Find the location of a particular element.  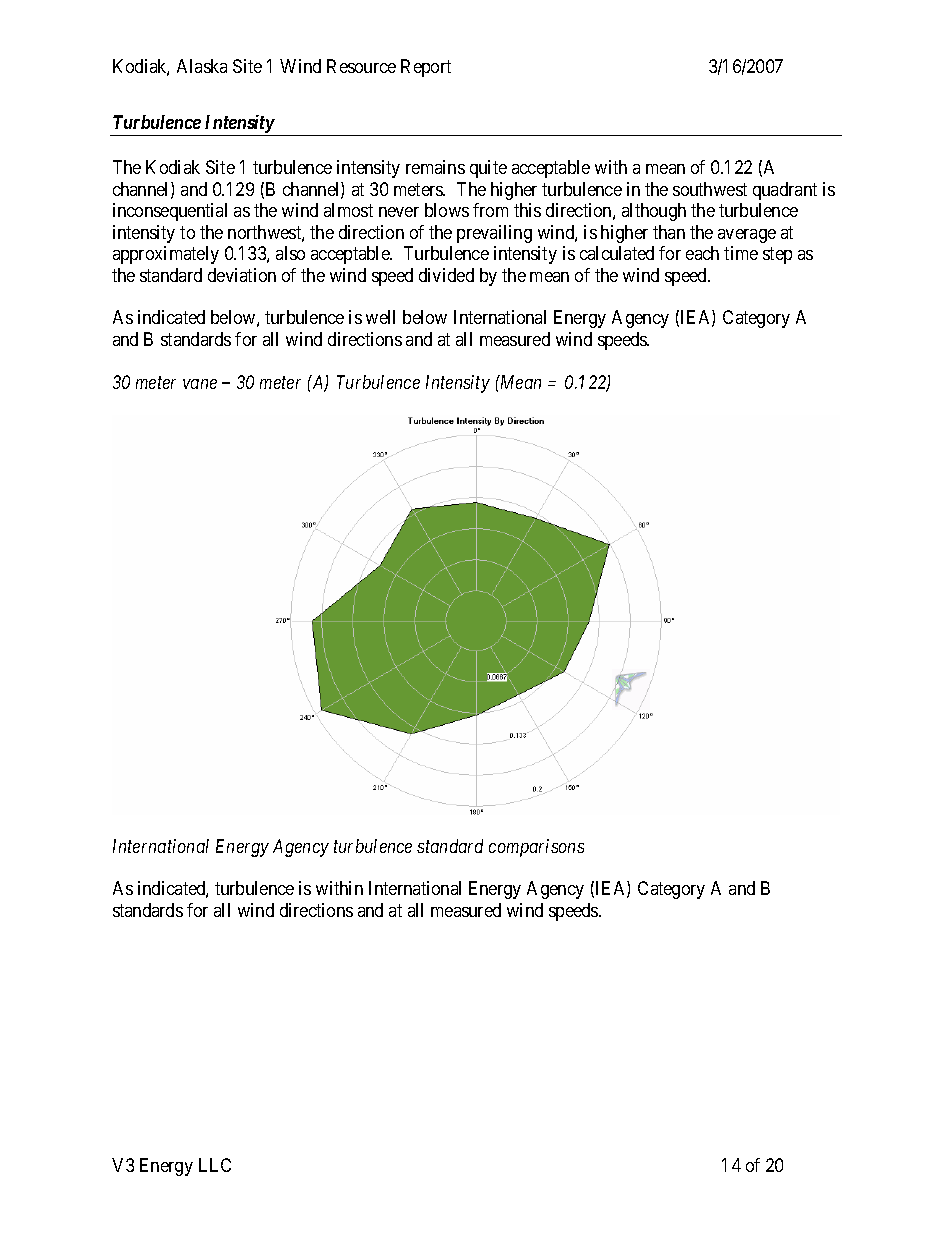

LLC is located at coordinates (215, 1165).
